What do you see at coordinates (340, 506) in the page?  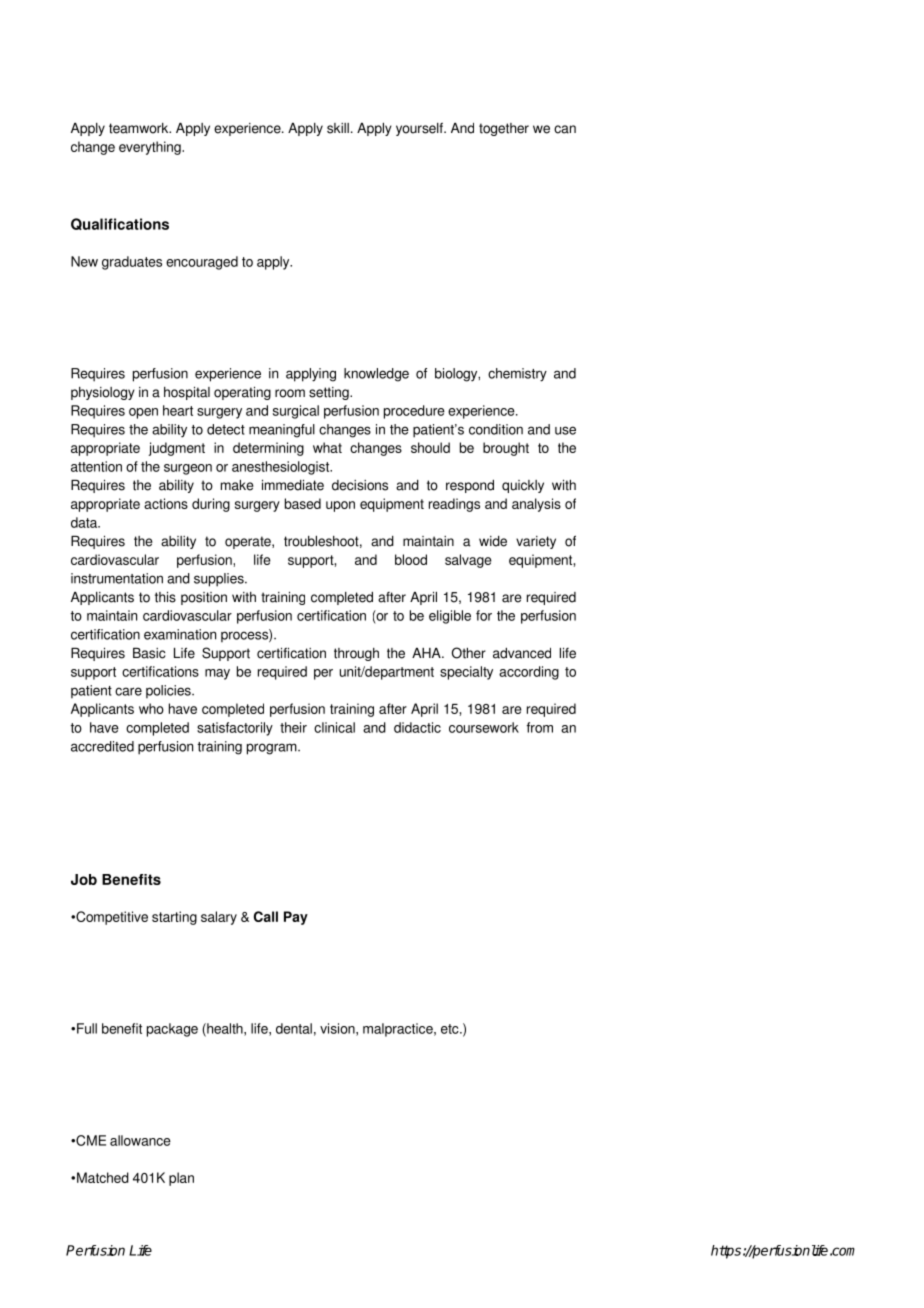 I see `upon` at bounding box center [340, 506].
